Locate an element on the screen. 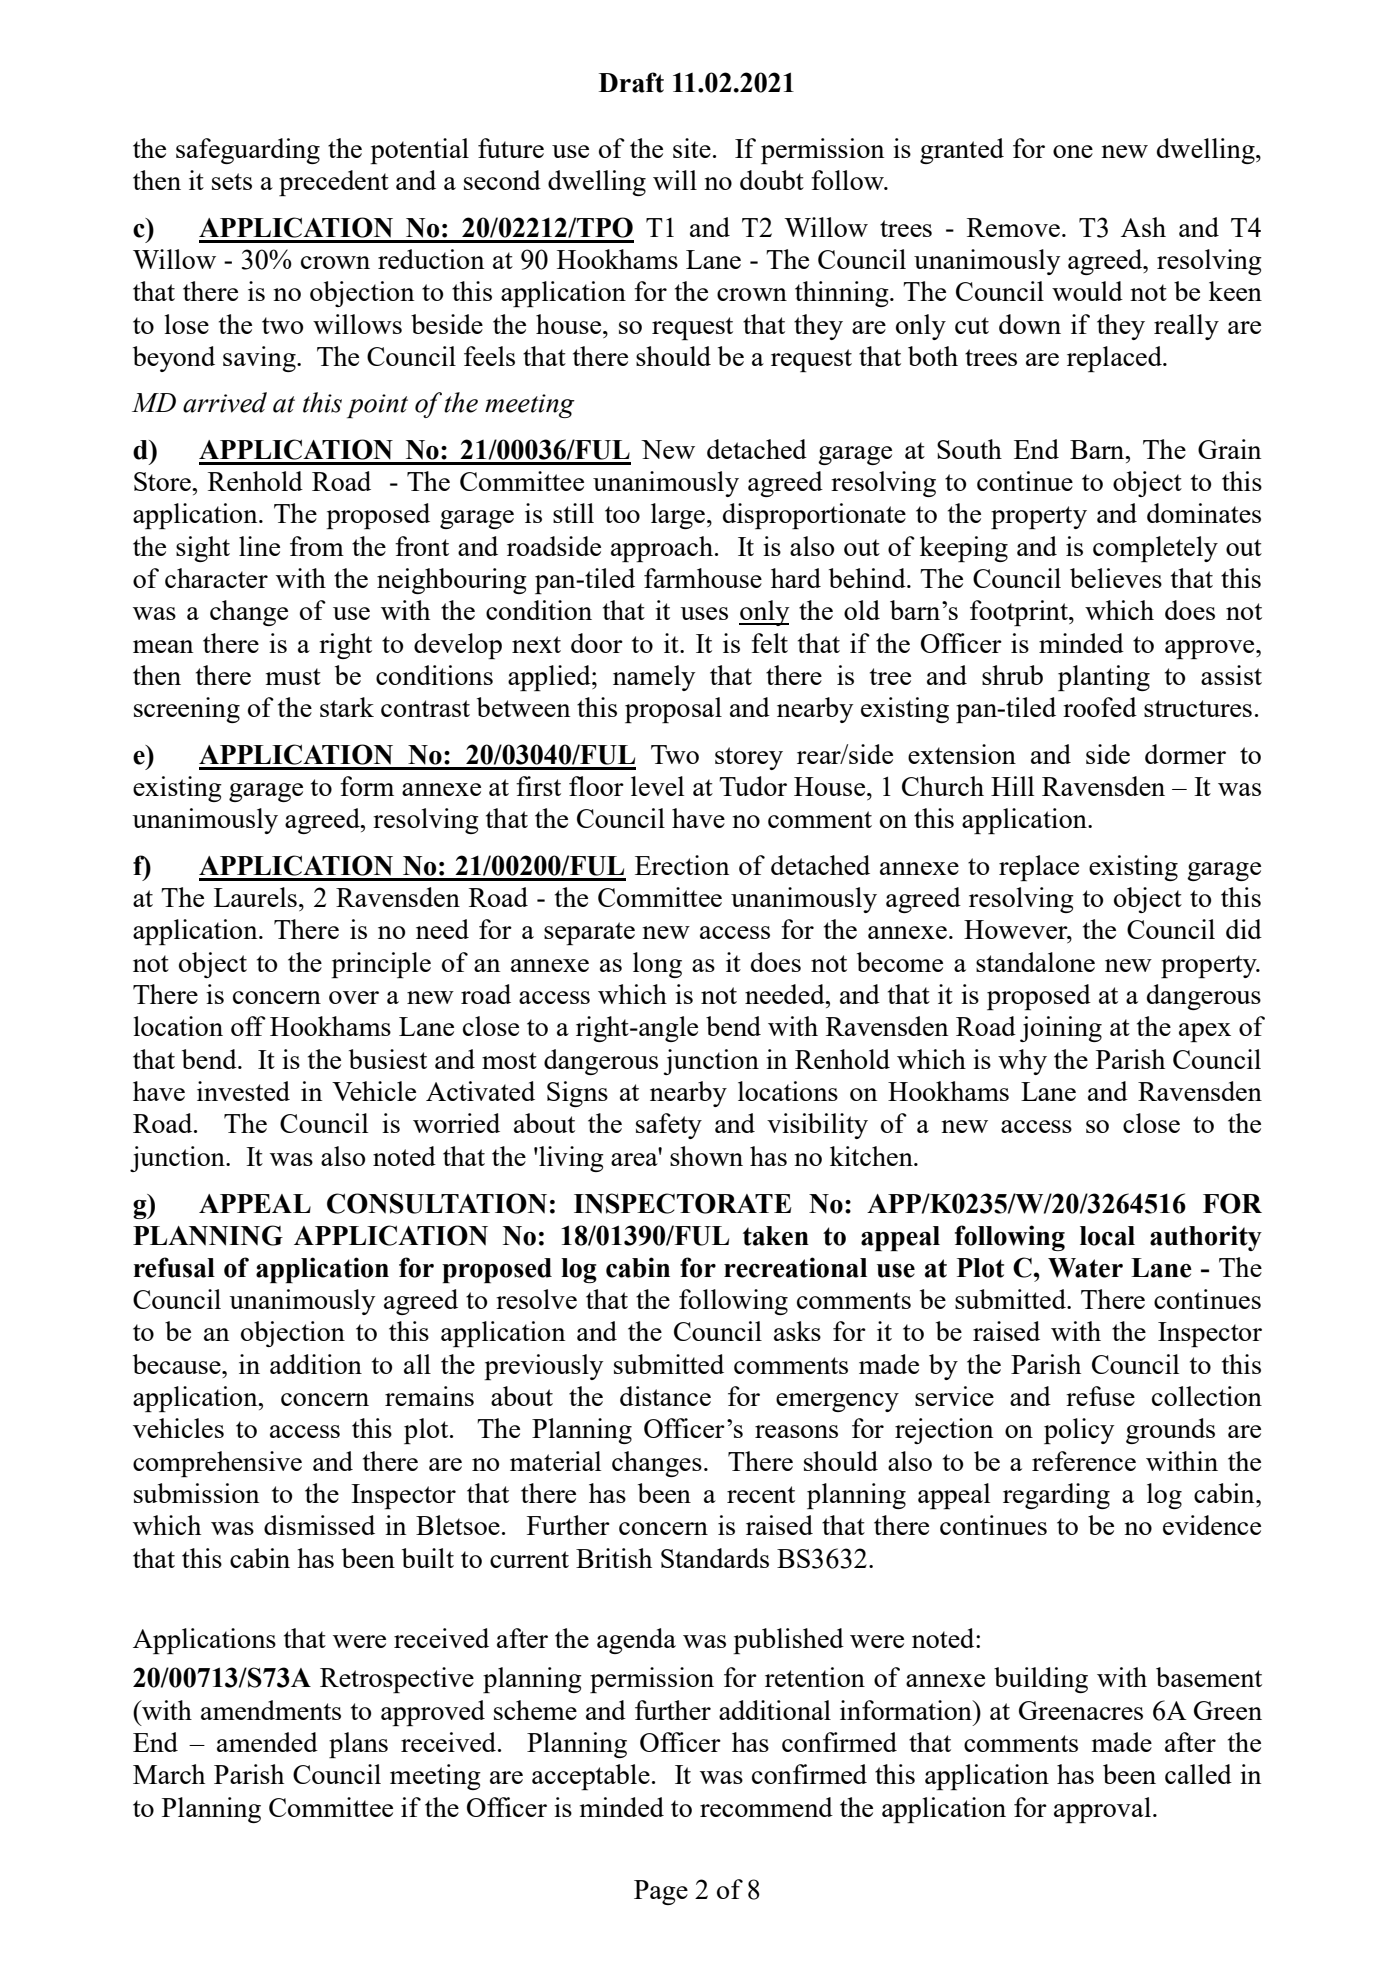 The image size is (1395, 1972). Ash is located at coordinates (1143, 227).
